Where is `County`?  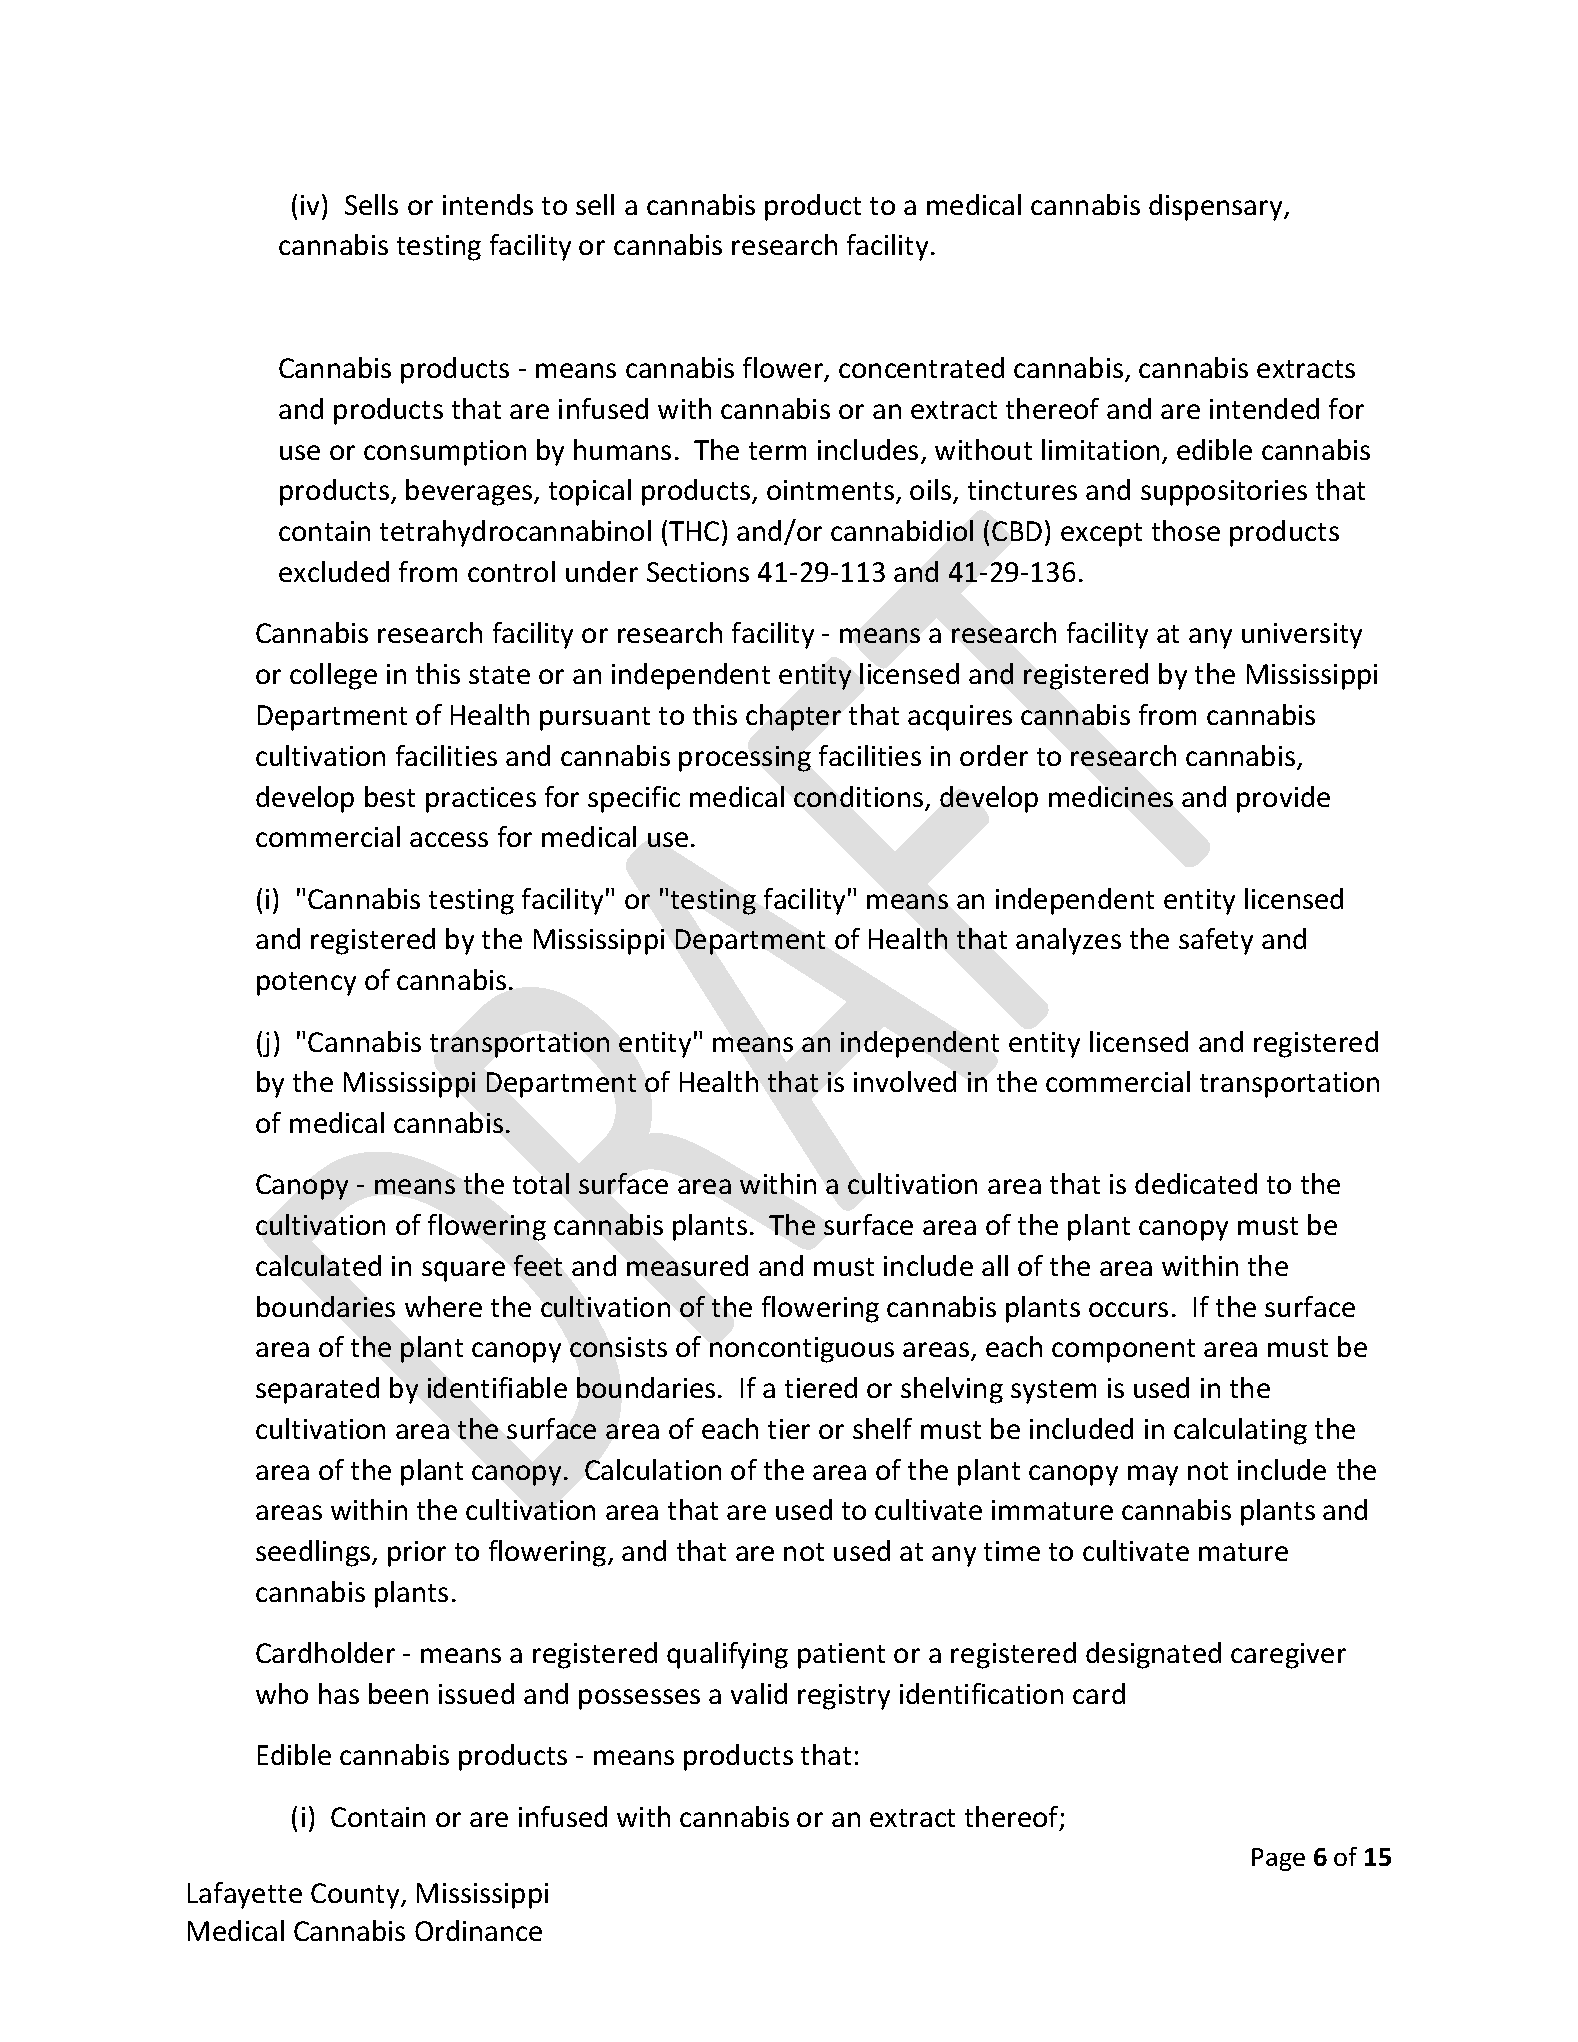 County is located at coordinates (356, 1896).
